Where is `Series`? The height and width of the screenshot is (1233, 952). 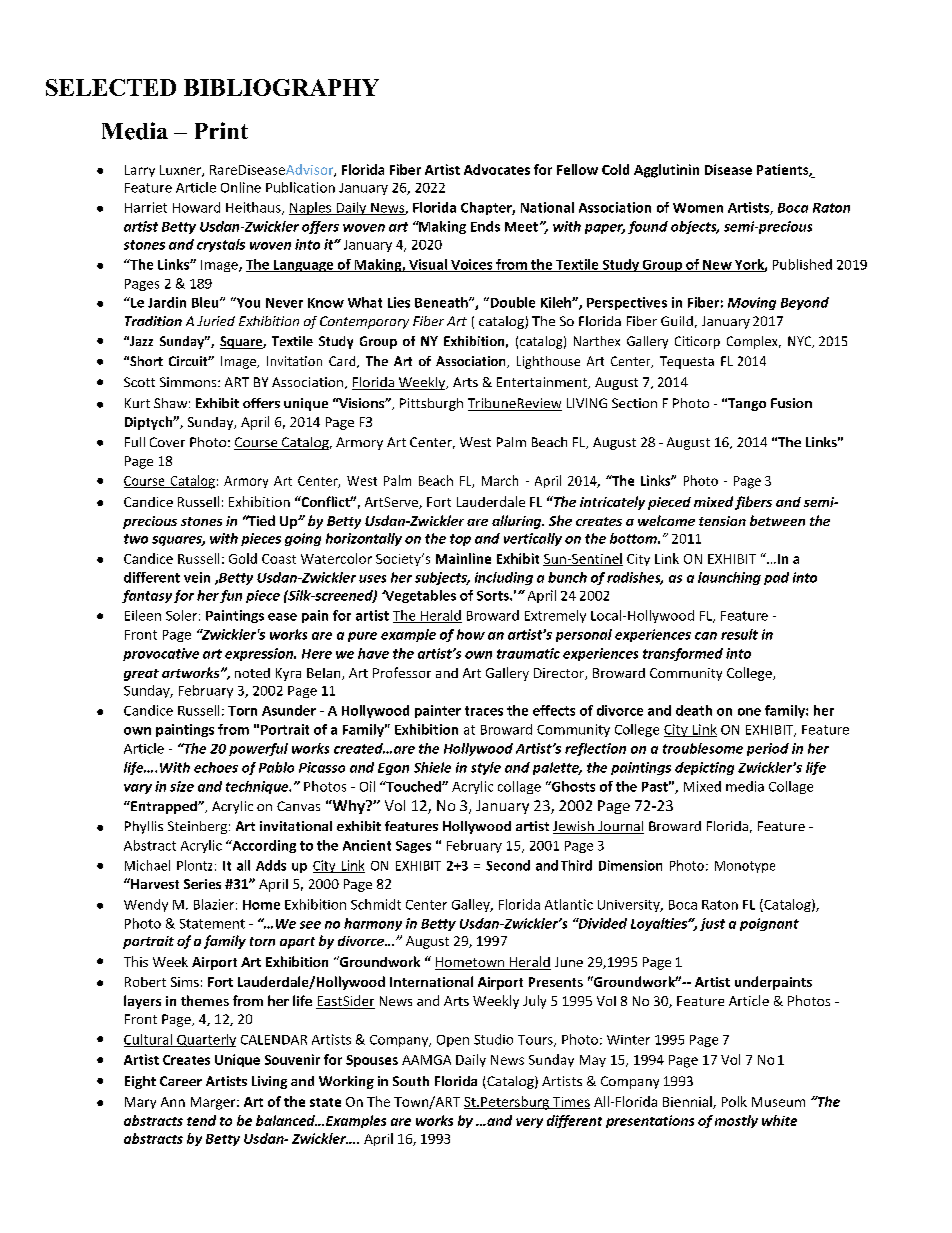
Series is located at coordinates (202, 884).
